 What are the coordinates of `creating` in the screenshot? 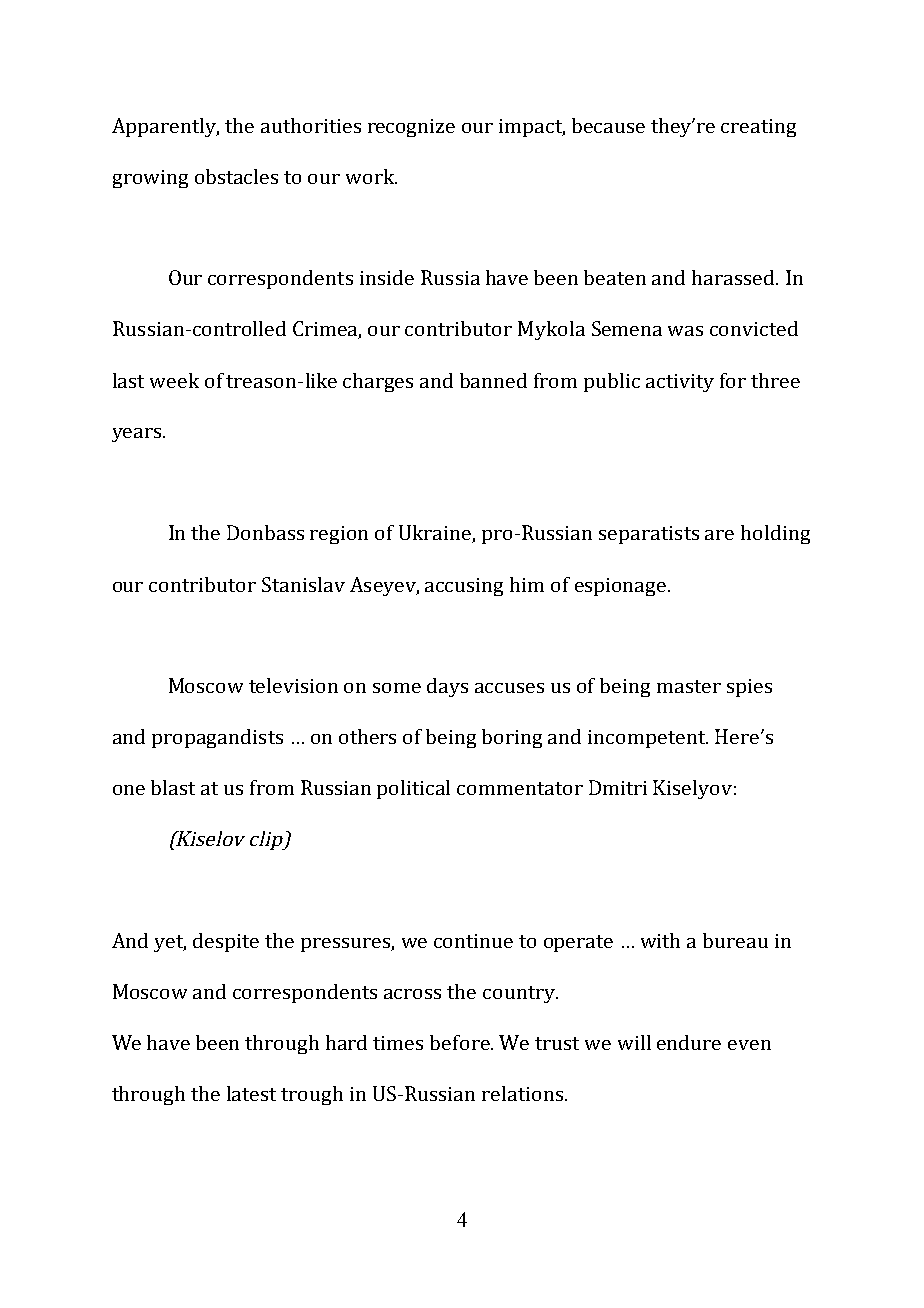 It's located at (758, 128).
